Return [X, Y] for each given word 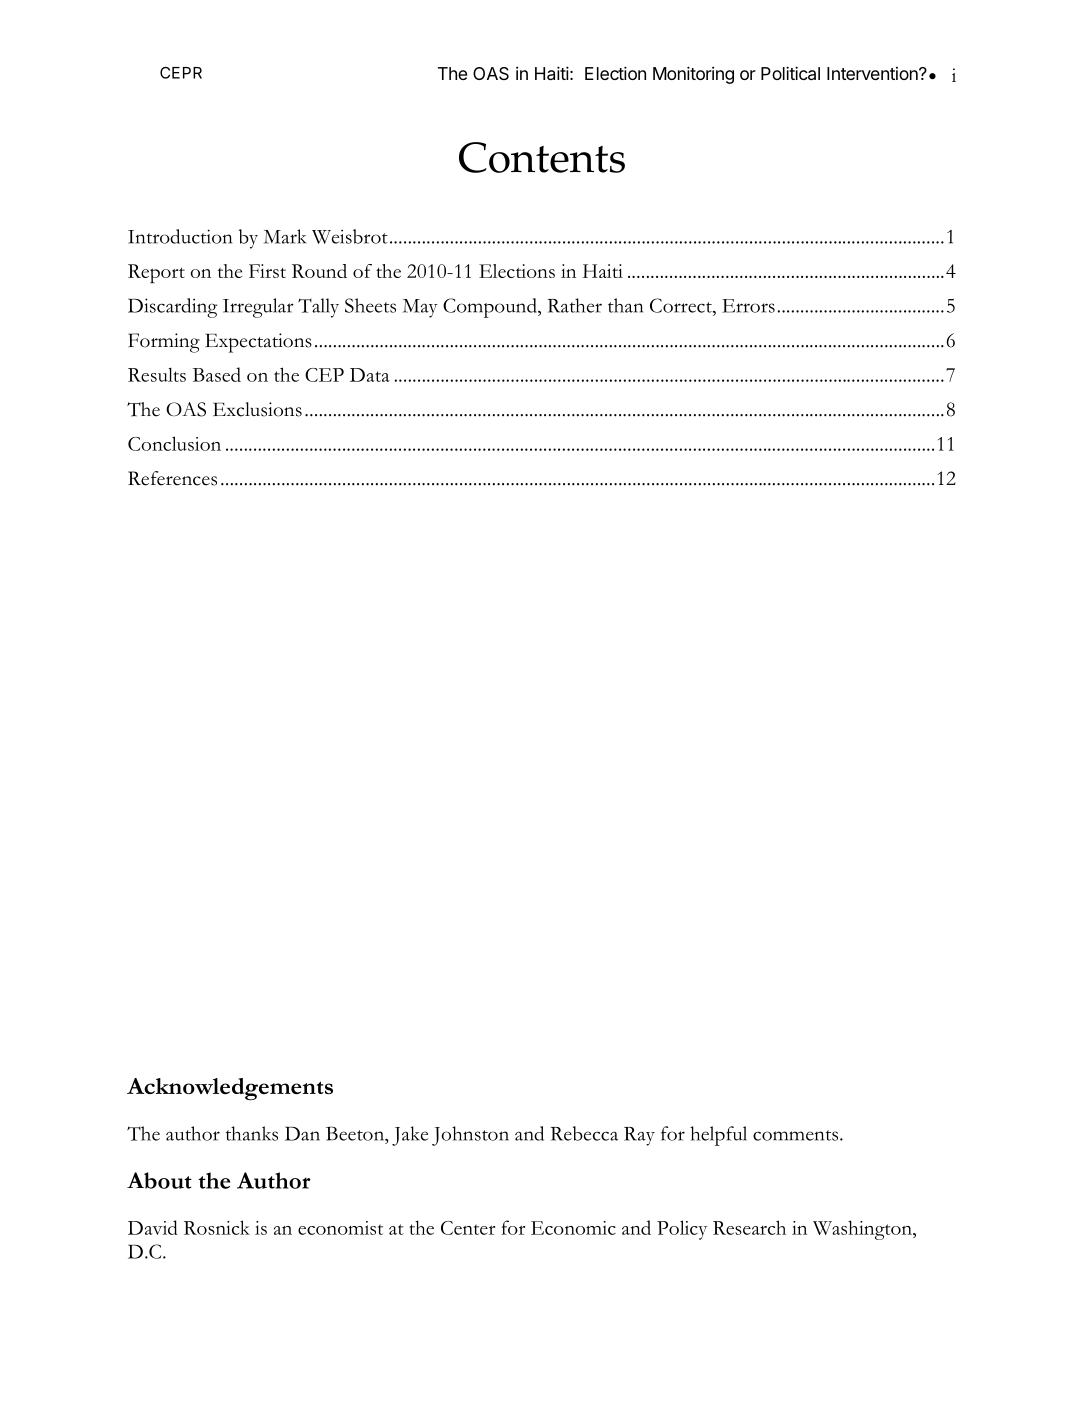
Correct [682, 305]
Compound [491, 308]
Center [468, 1228]
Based [217, 374]
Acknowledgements [230, 1089]
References [172, 478]
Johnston [470, 1136]
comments [795, 1135]
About [159, 1180]
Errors [748, 306]
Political [790, 73]
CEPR [181, 72]
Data [370, 375]
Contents [542, 157]
